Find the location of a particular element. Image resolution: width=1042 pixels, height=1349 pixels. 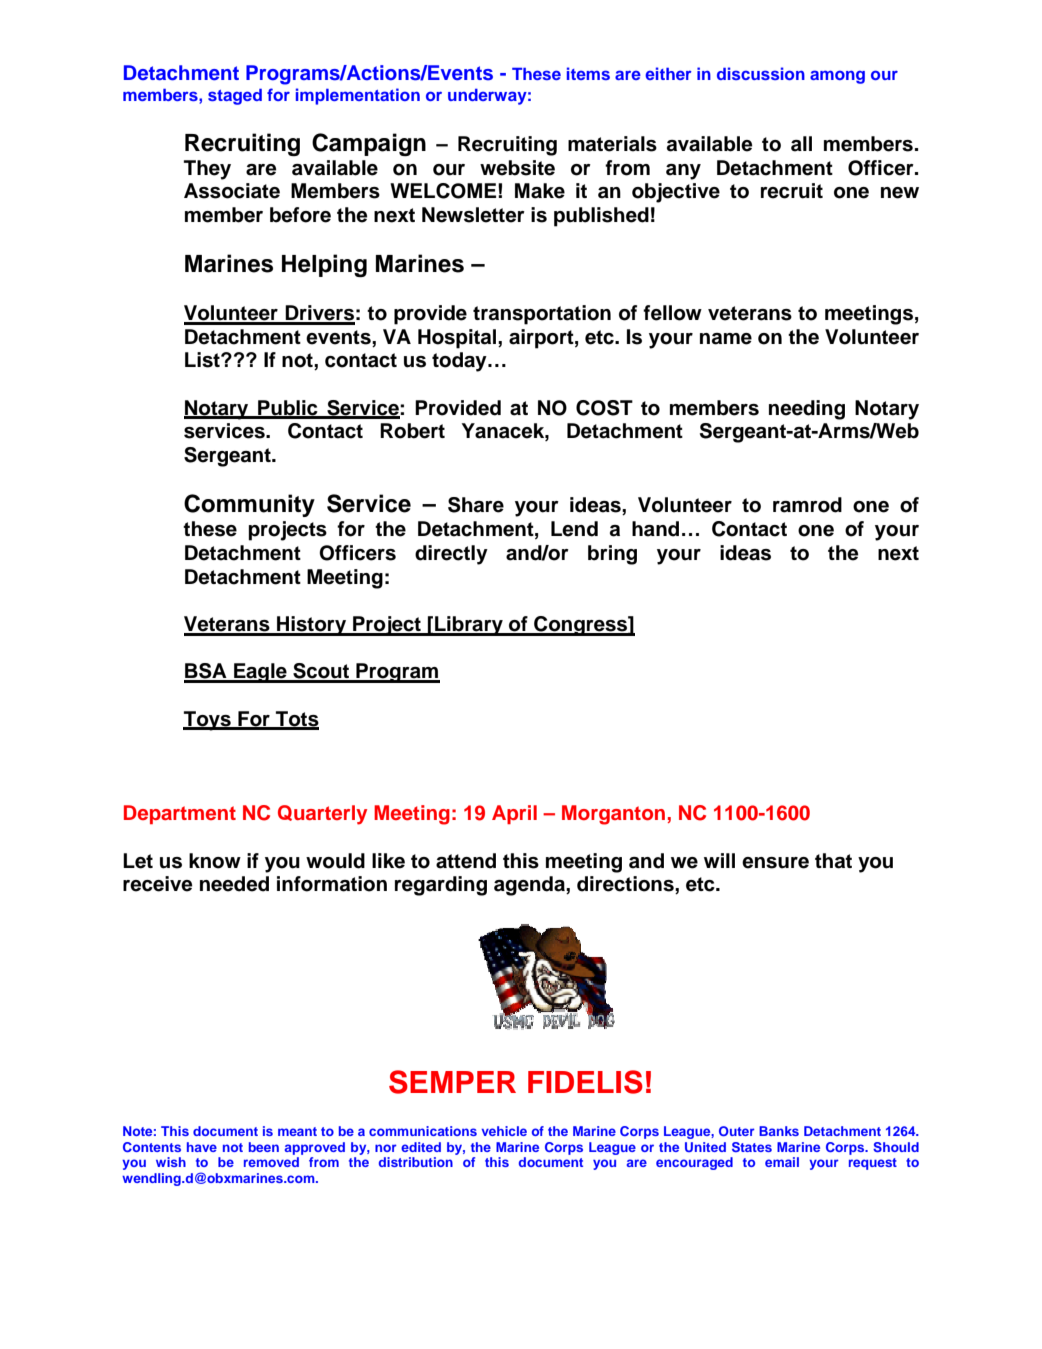

ramrod is located at coordinates (807, 505).
